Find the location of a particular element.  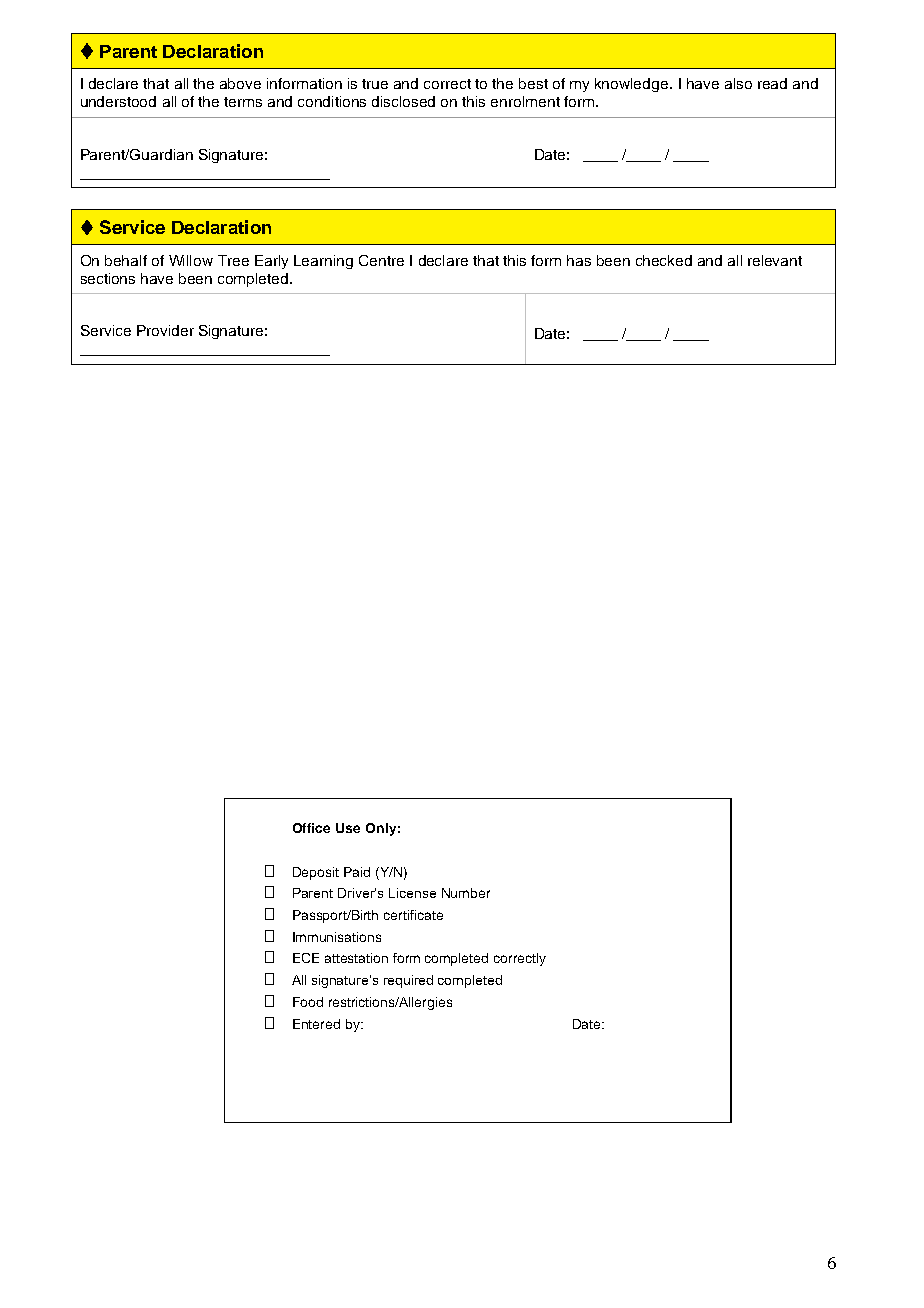

Food is located at coordinates (308, 1002).
